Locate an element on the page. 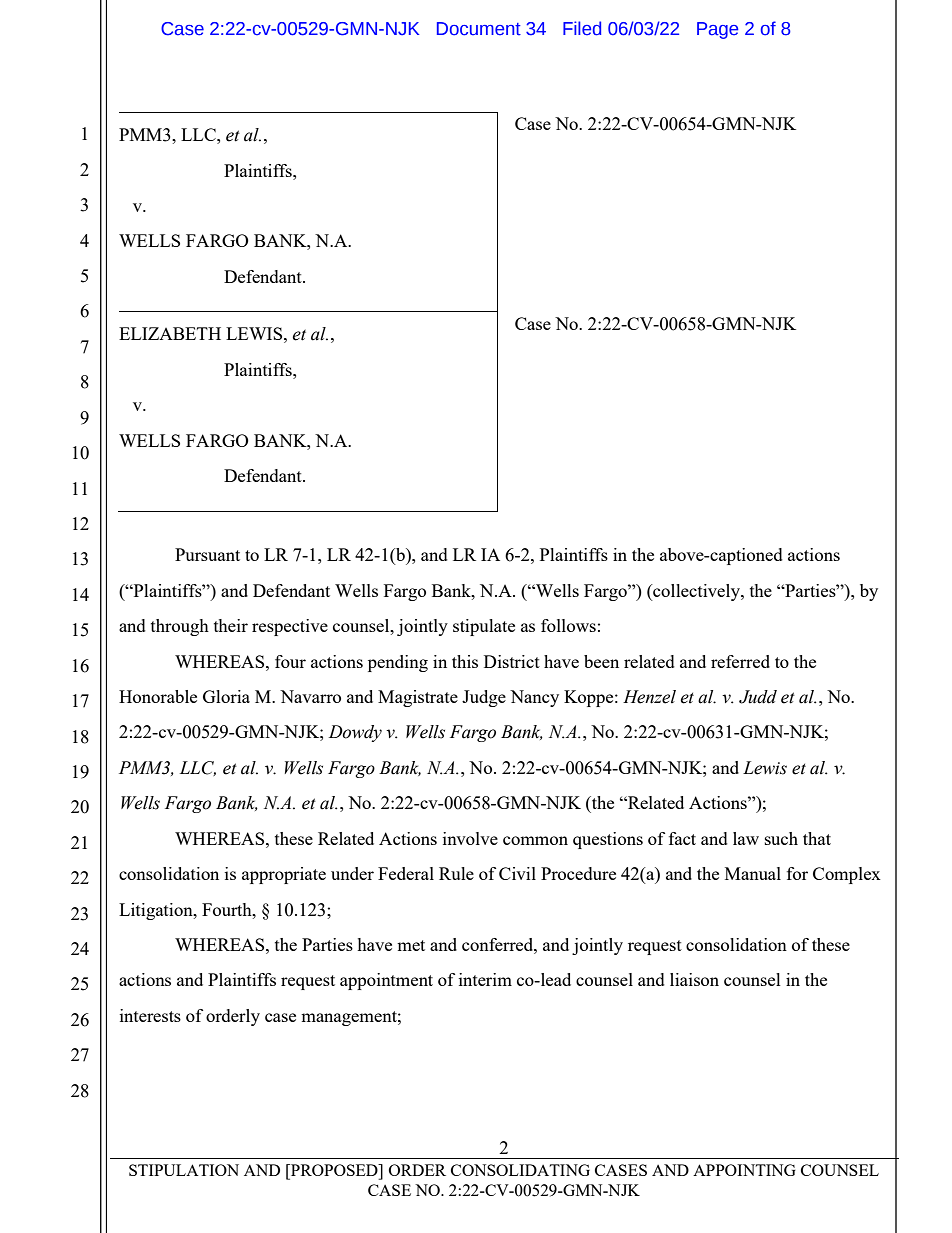  Page is located at coordinates (717, 30).
